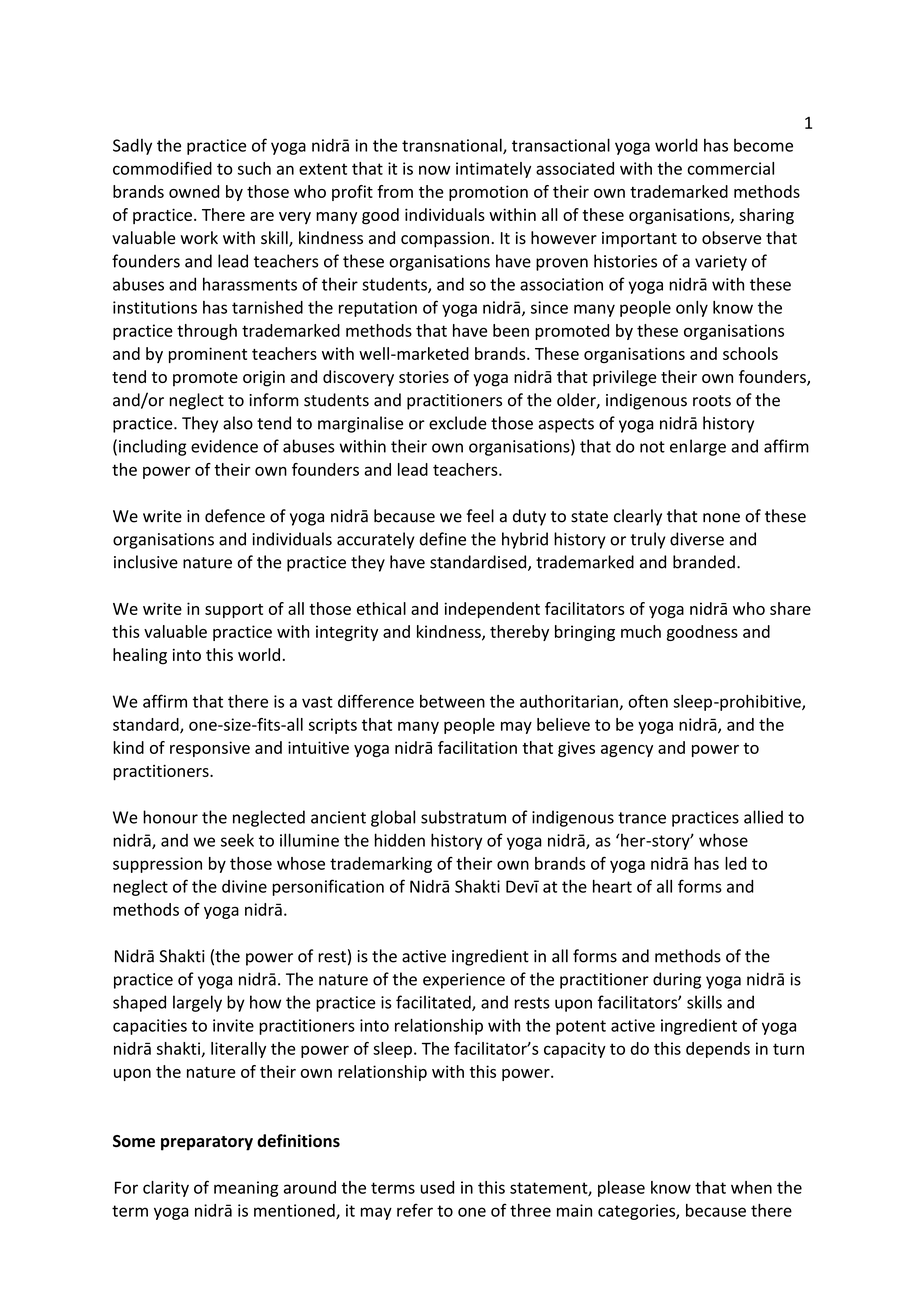 The width and height of the image is (924, 1307). What do you see at coordinates (731, 168) in the image?
I see `commercial` at bounding box center [731, 168].
